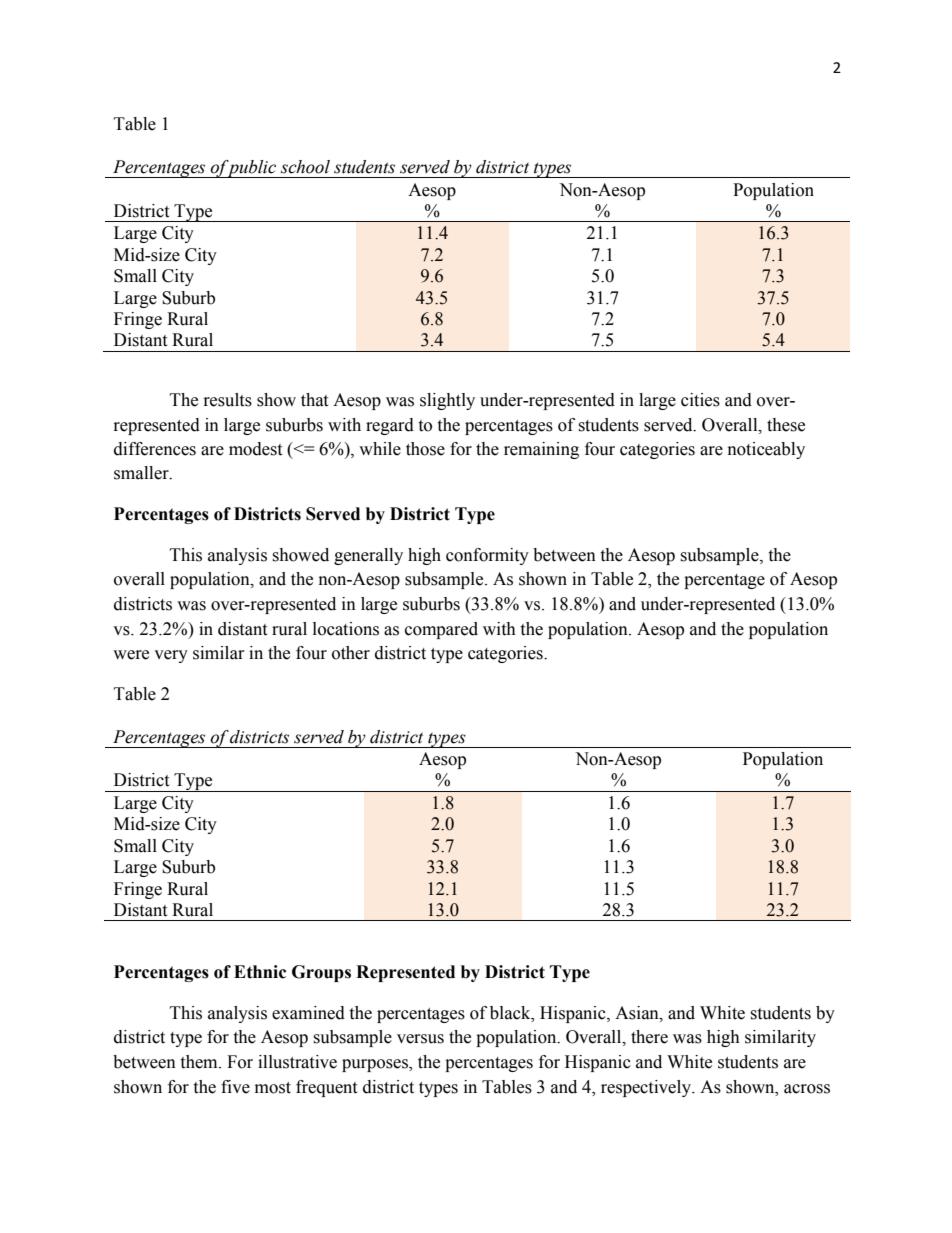  I want to click on compared, so click(441, 630).
